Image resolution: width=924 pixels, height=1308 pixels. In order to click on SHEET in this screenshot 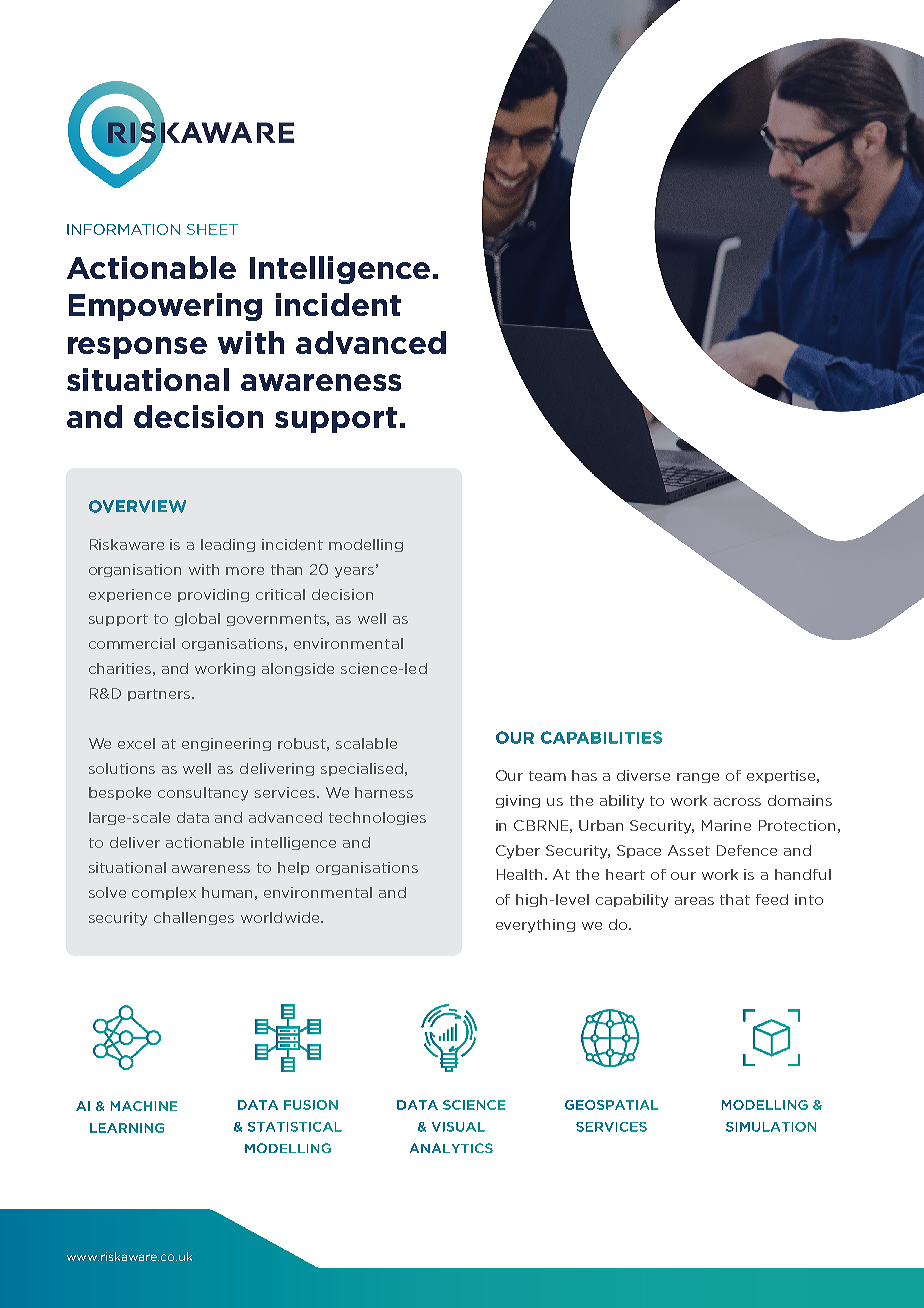, I will do `click(212, 229)`.
